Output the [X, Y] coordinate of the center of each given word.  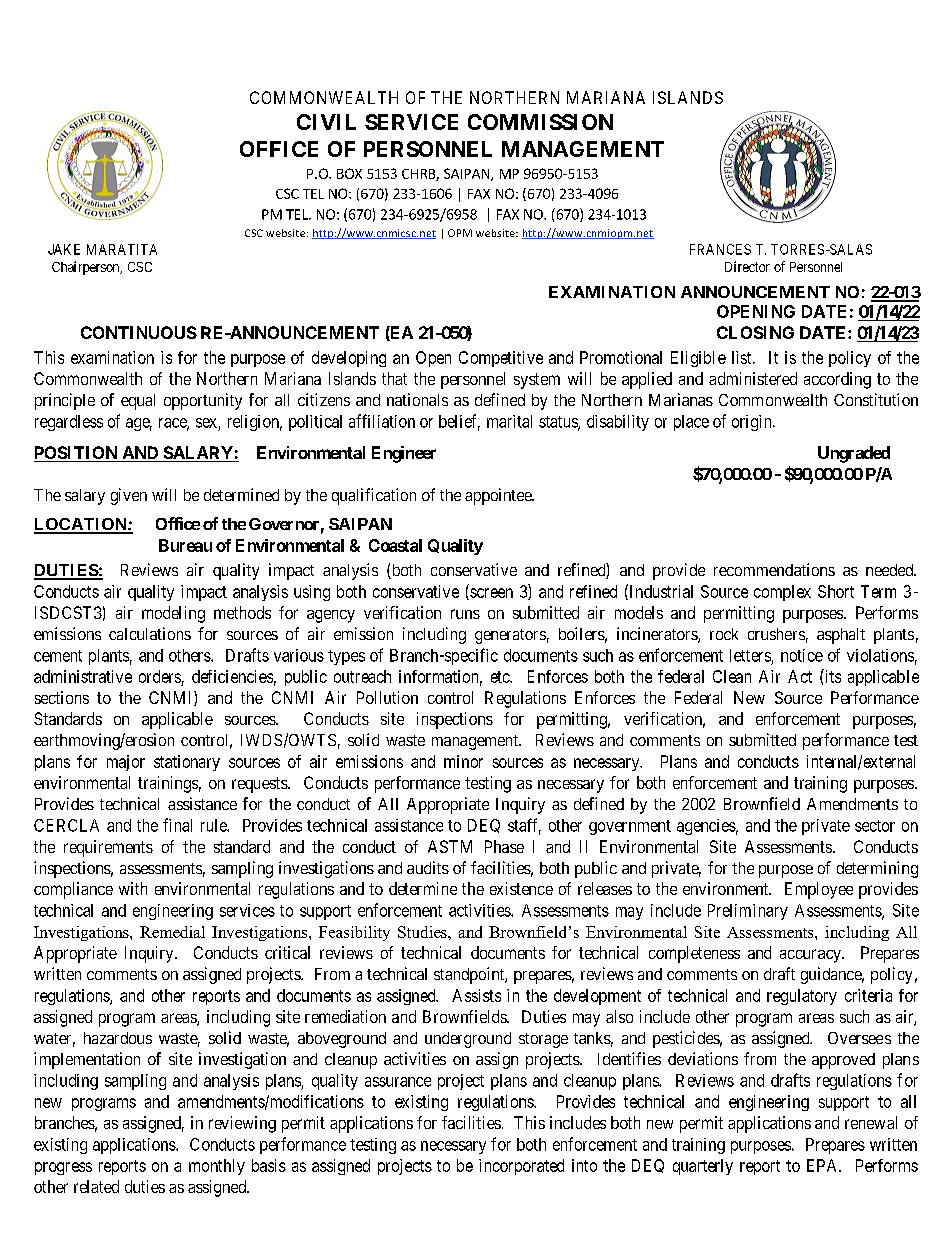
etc [501, 677]
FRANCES [720, 249]
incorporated [521, 1167]
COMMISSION [540, 122]
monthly [217, 1167]
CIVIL [326, 122]
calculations [150, 633]
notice [802, 655]
